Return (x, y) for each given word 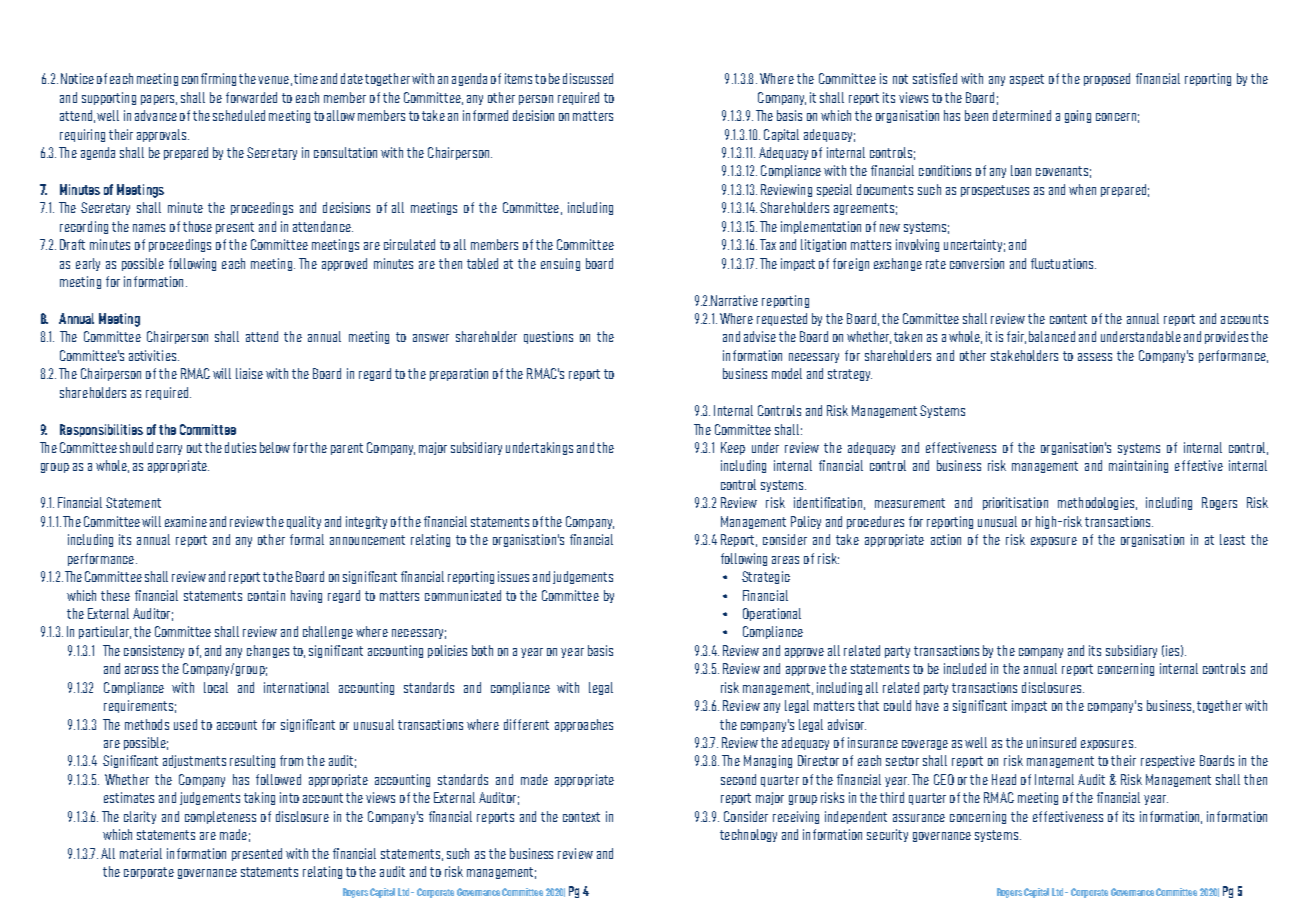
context (581, 817)
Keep (733, 448)
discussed (588, 78)
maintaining (1138, 466)
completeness (220, 817)
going (1078, 116)
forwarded (251, 97)
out (194, 448)
